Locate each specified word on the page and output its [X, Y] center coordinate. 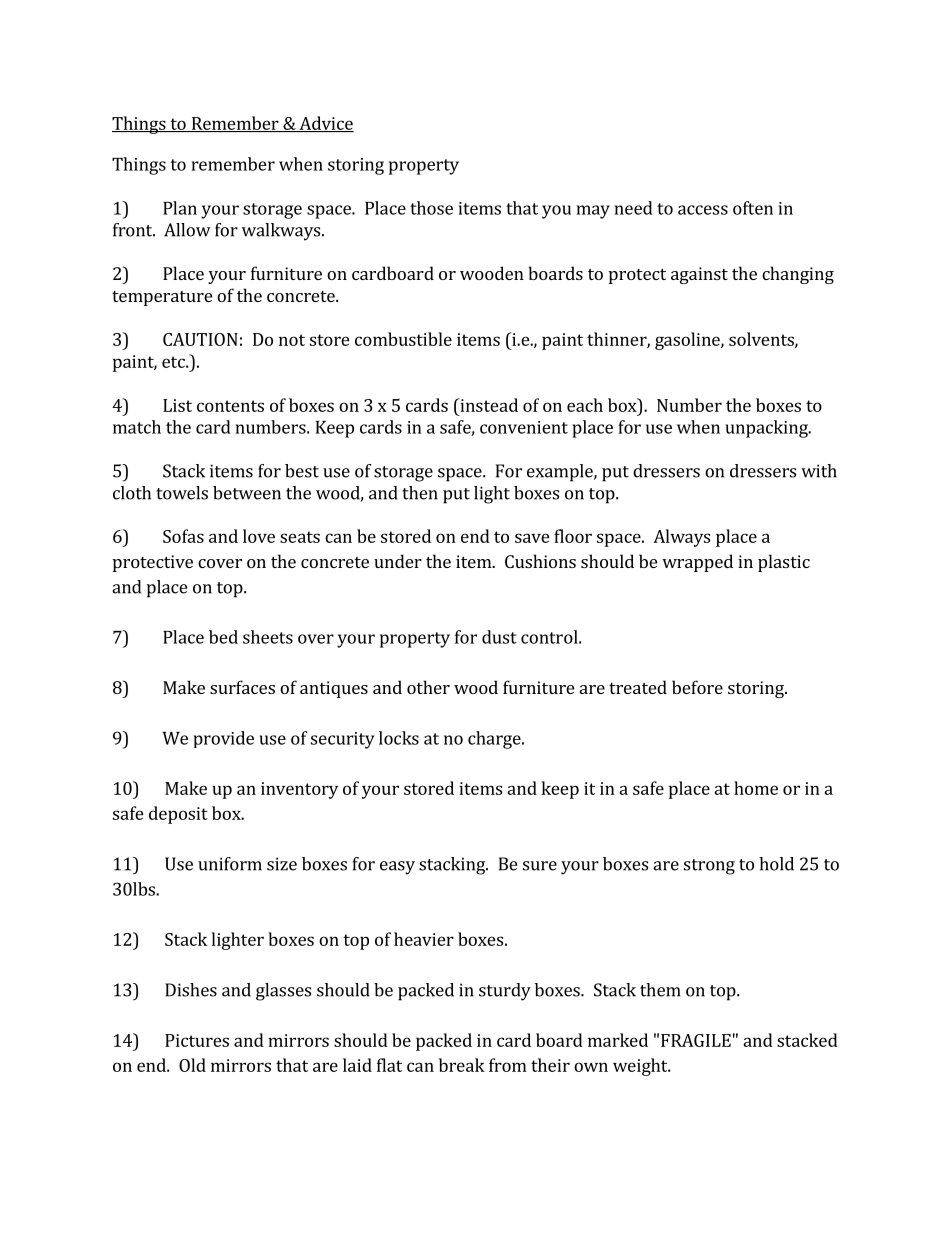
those [431, 208]
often [753, 208]
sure [540, 866]
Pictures [197, 1040]
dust [499, 637]
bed [223, 637]
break [462, 1065]
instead [488, 405]
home [756, 788]
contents [230, 406]
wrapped [697, 563]
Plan [180, 208]
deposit [178, 815]
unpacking [767, 429]
